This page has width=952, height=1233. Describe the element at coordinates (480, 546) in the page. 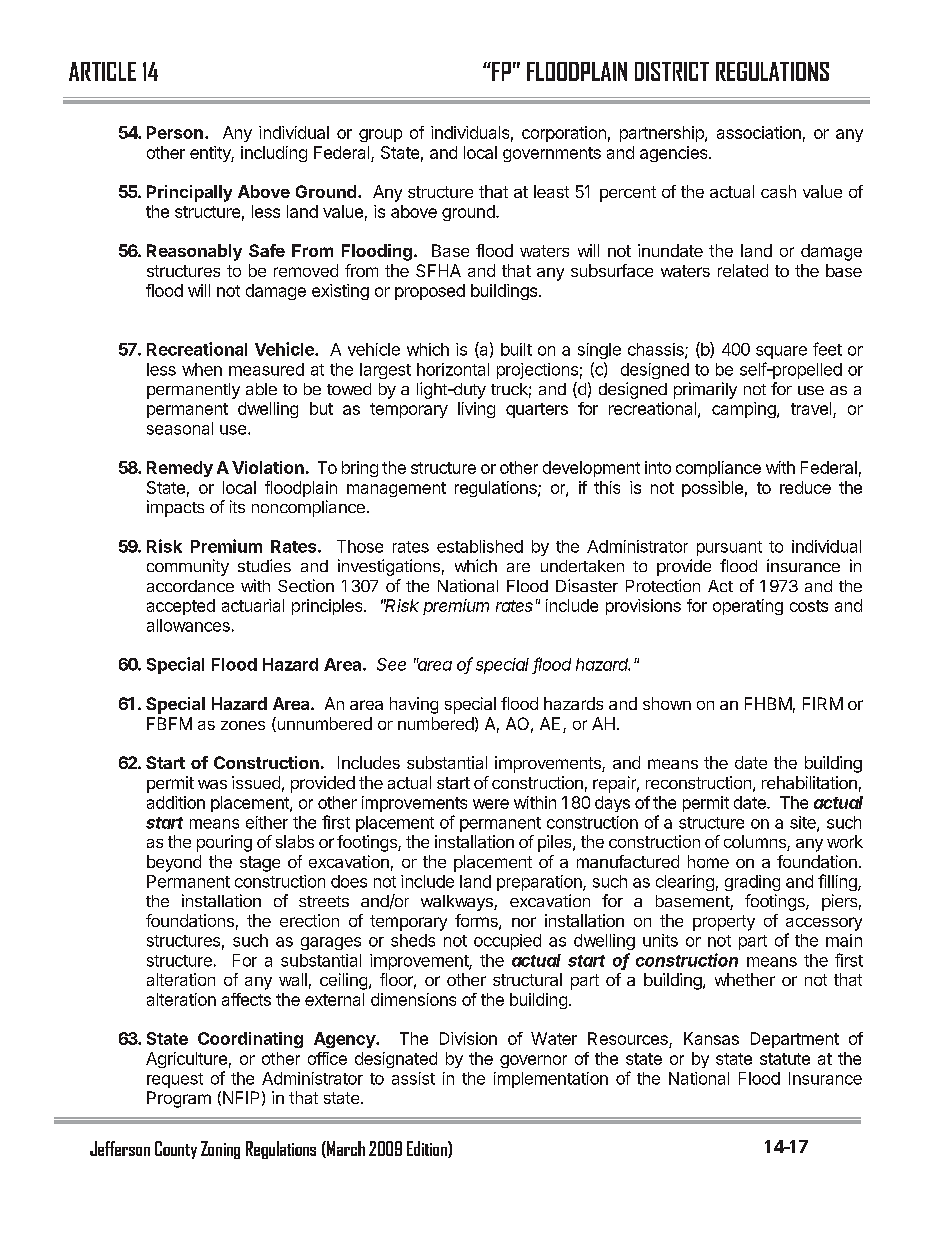

I see `established` at that location.
